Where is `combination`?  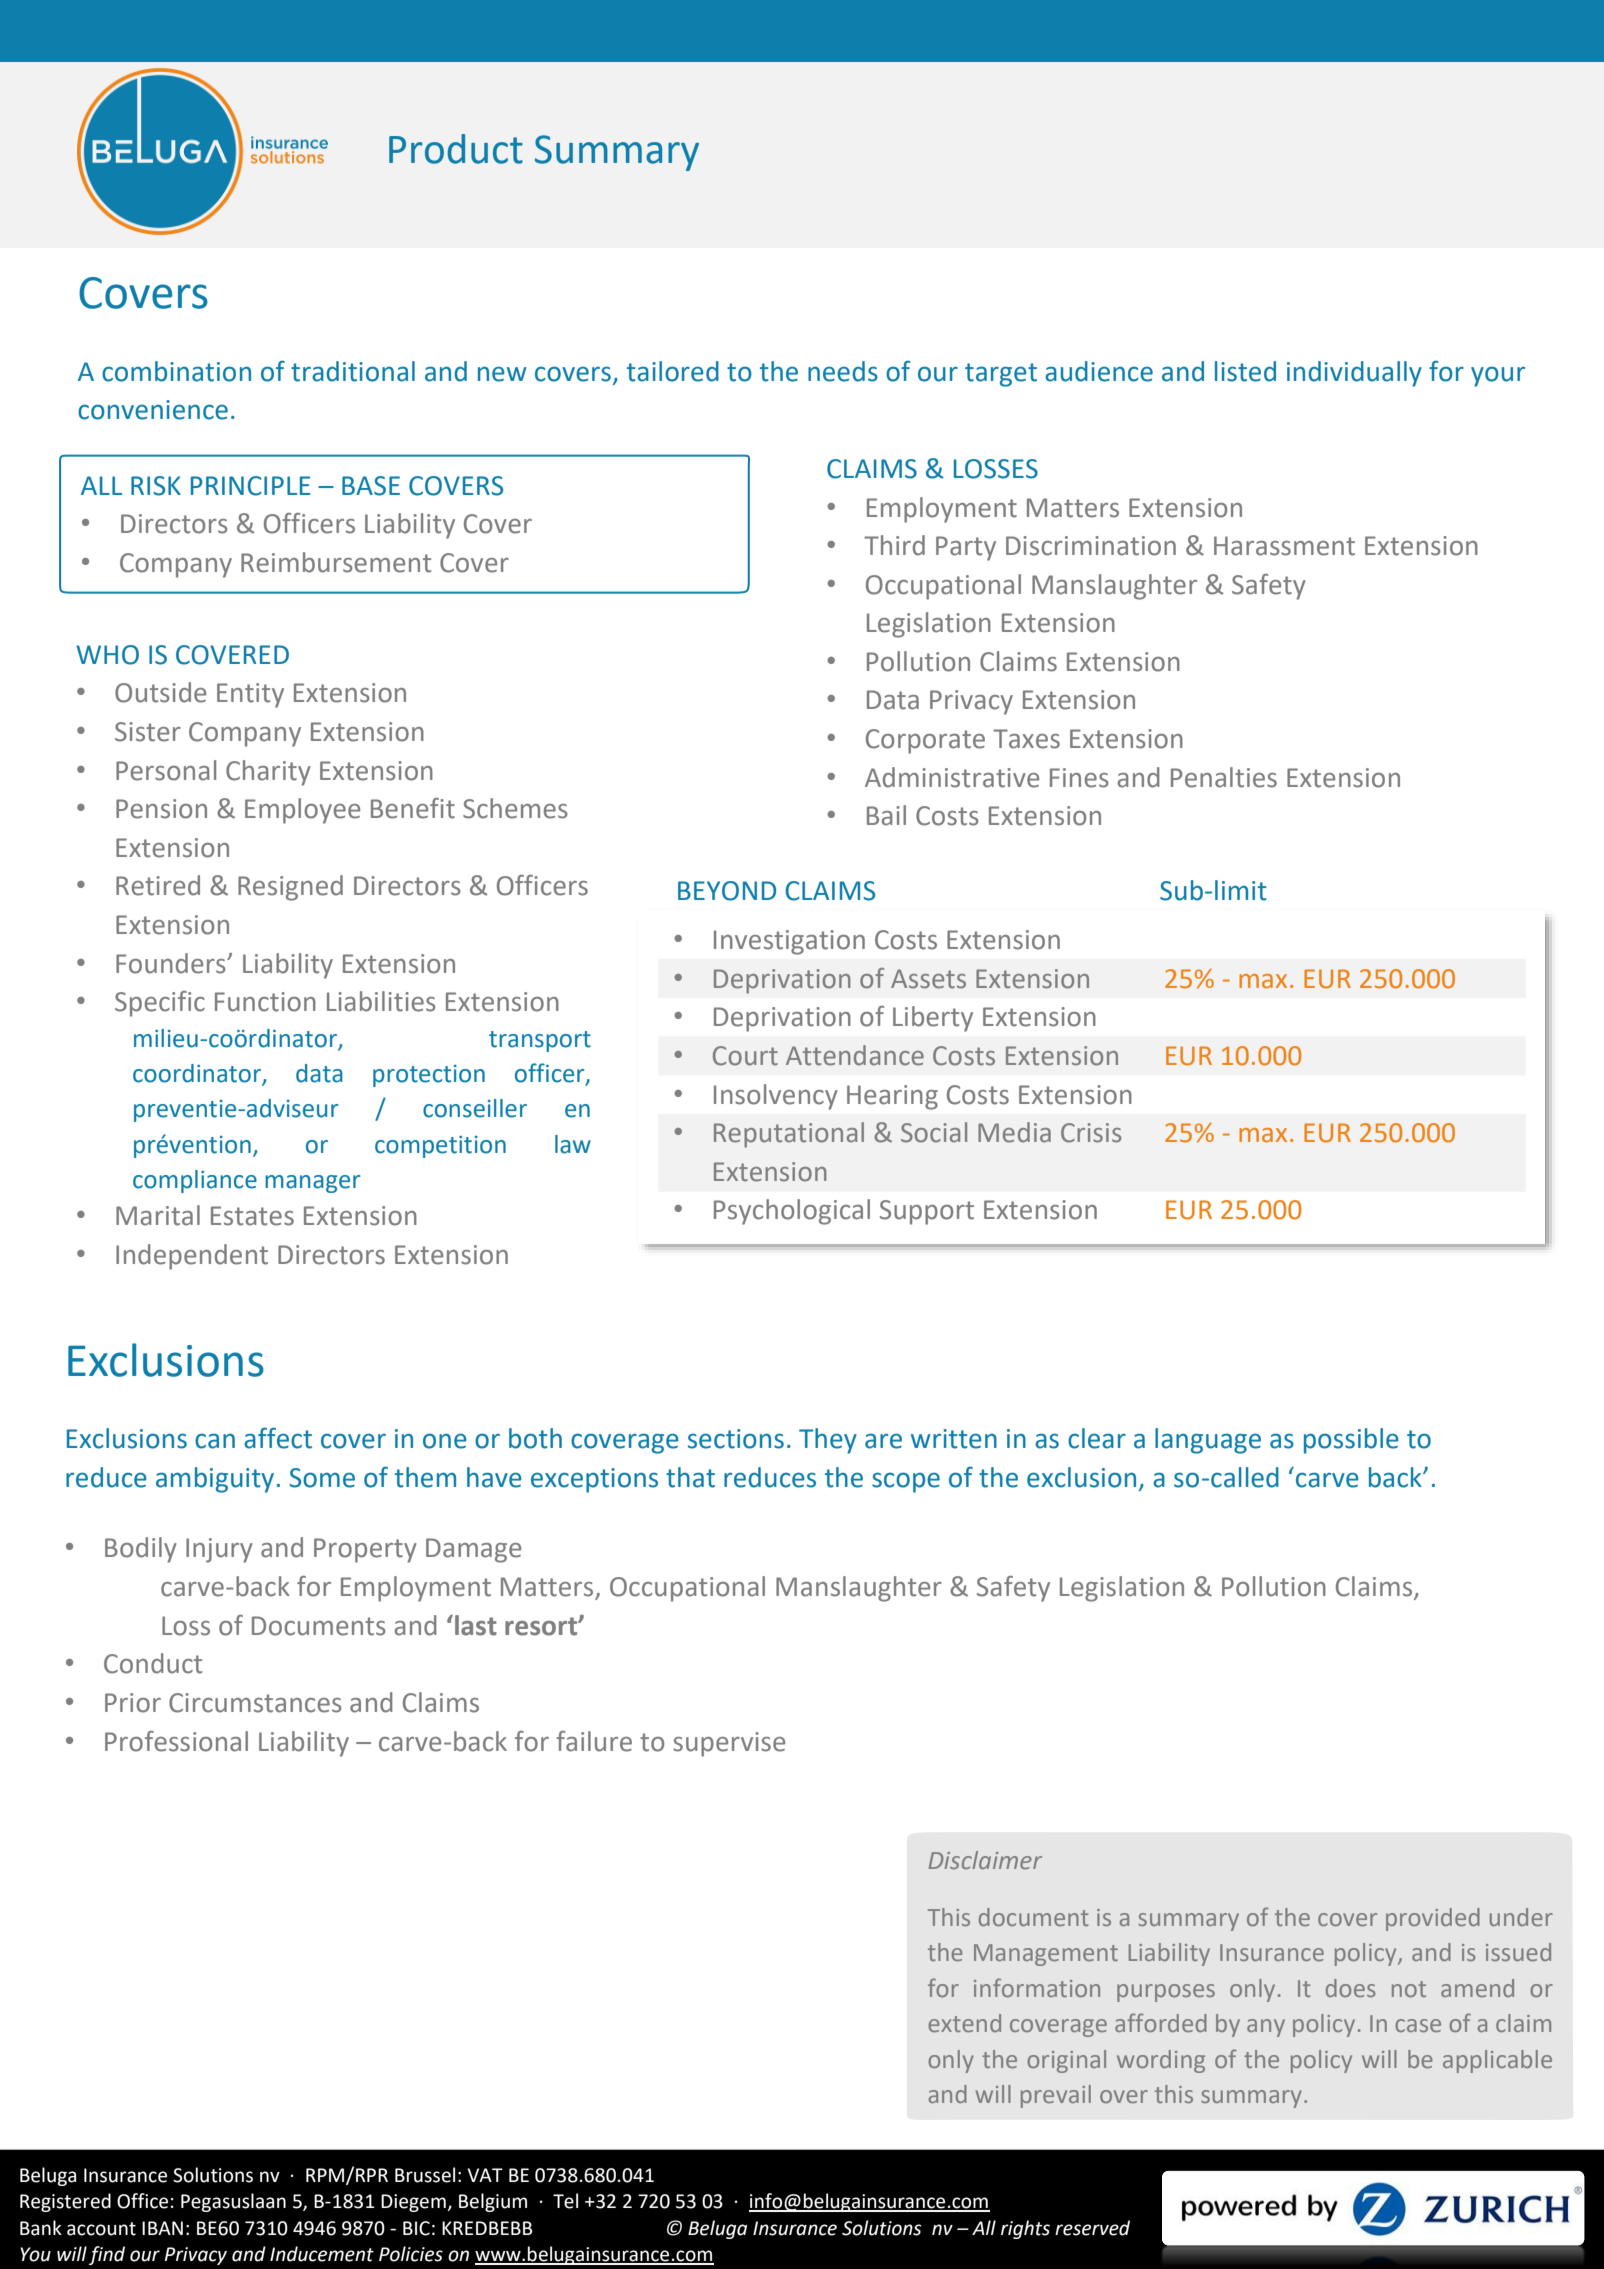 combination is located at coordinates (176, 371).
